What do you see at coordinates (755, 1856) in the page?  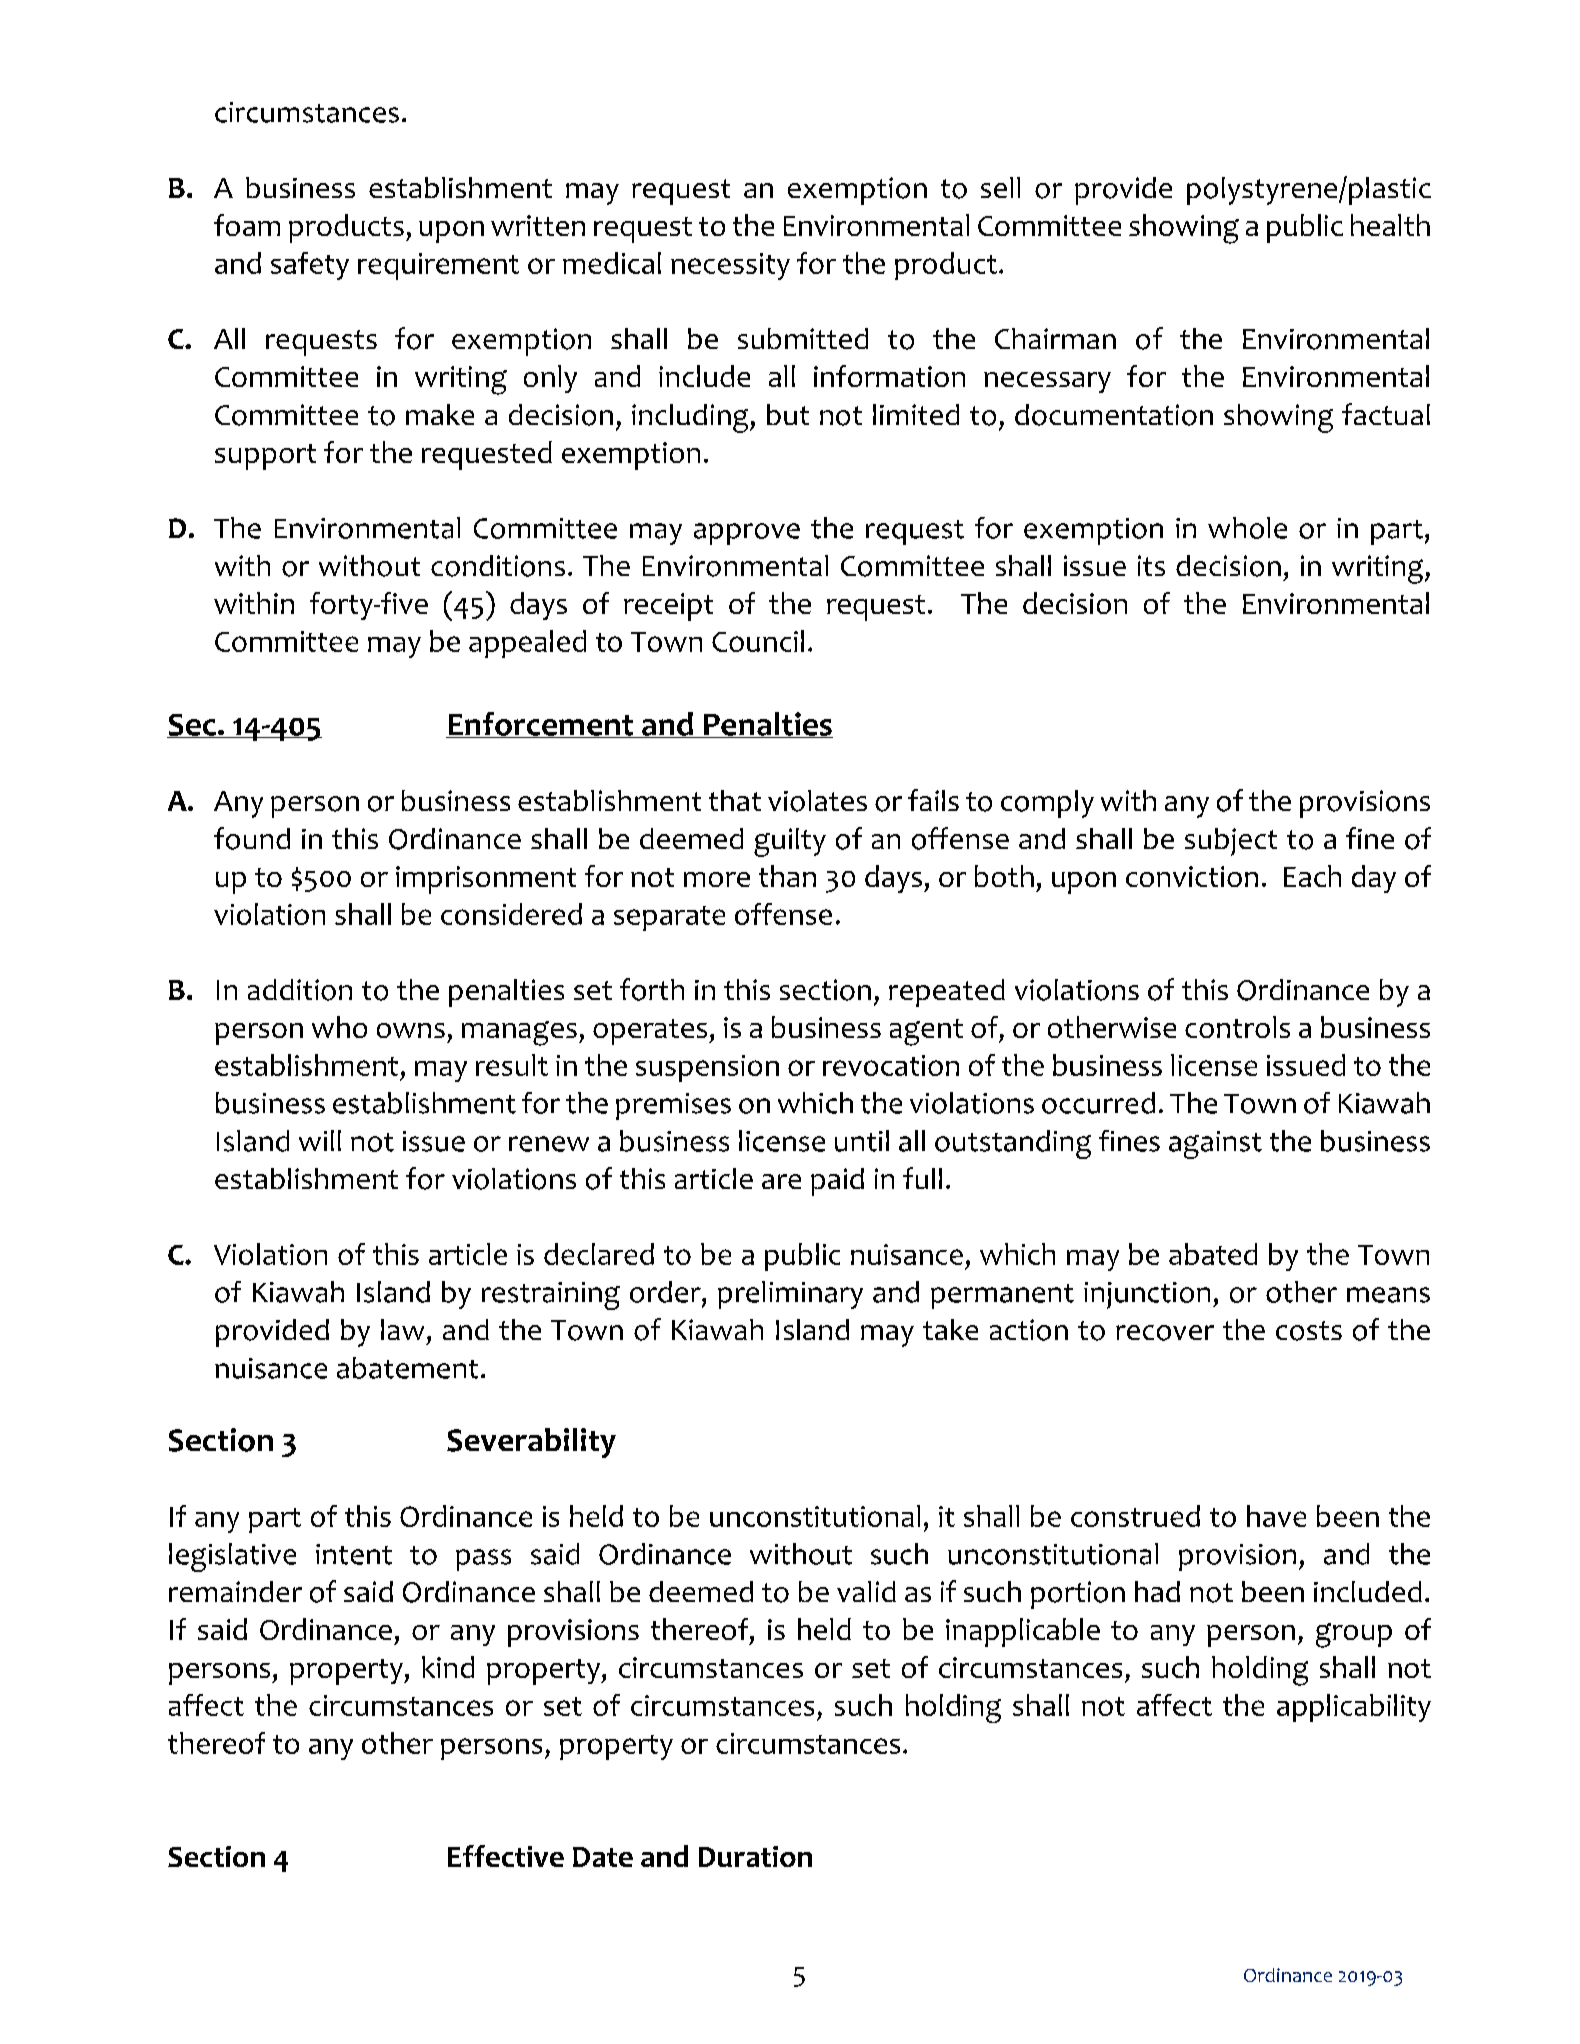 I see `Duration` at bounding box center [755, 1856].
